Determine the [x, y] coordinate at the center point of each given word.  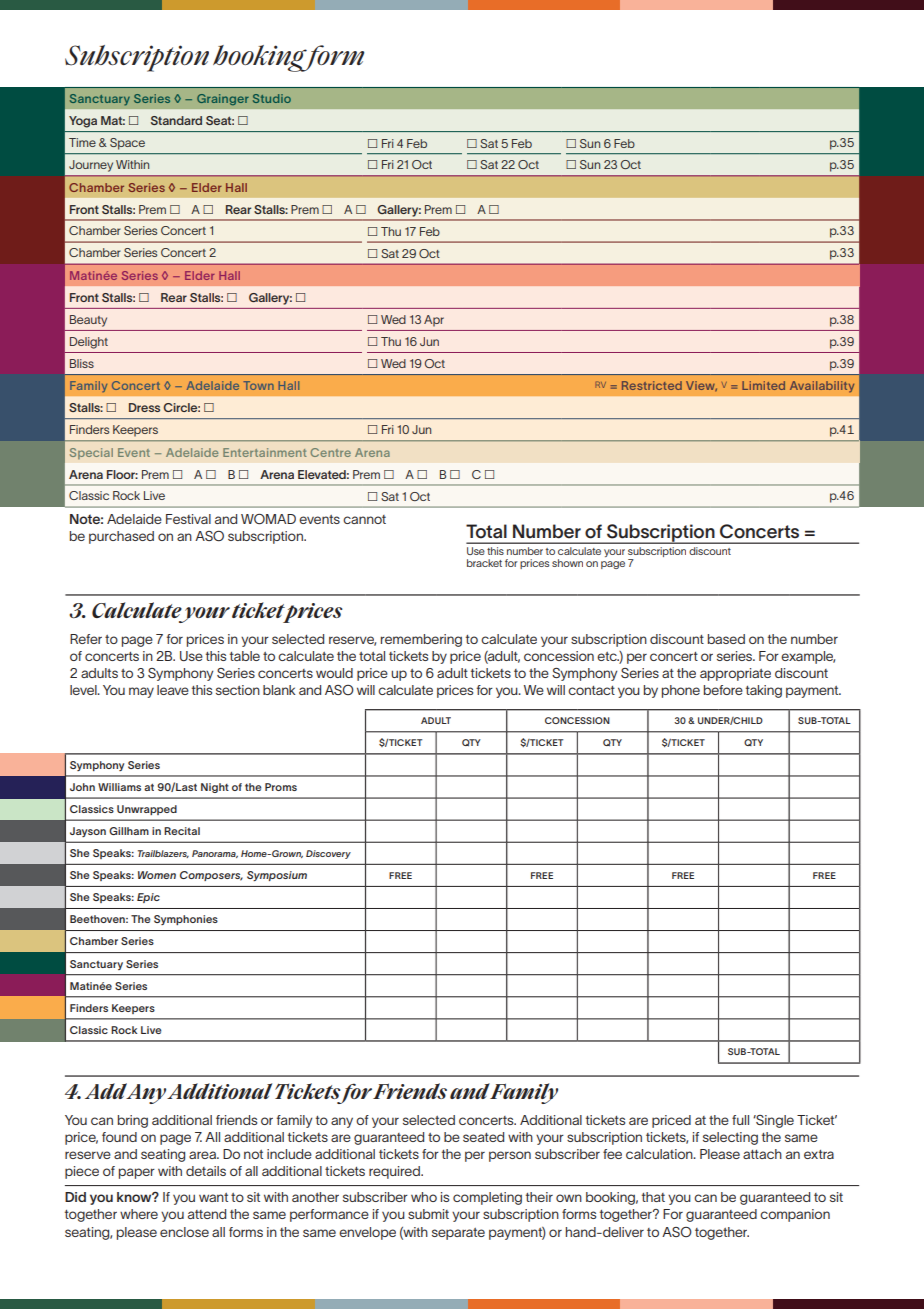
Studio [272, 98]
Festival [188, 519]
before [723, 690]
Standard [176, 120]
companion [795, 1215]
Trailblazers [163, 854]
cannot [364, 519]
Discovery [328, 854]
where [139, 1214]
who [424, 1197]
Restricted [652, 385]
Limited [763, 385]
